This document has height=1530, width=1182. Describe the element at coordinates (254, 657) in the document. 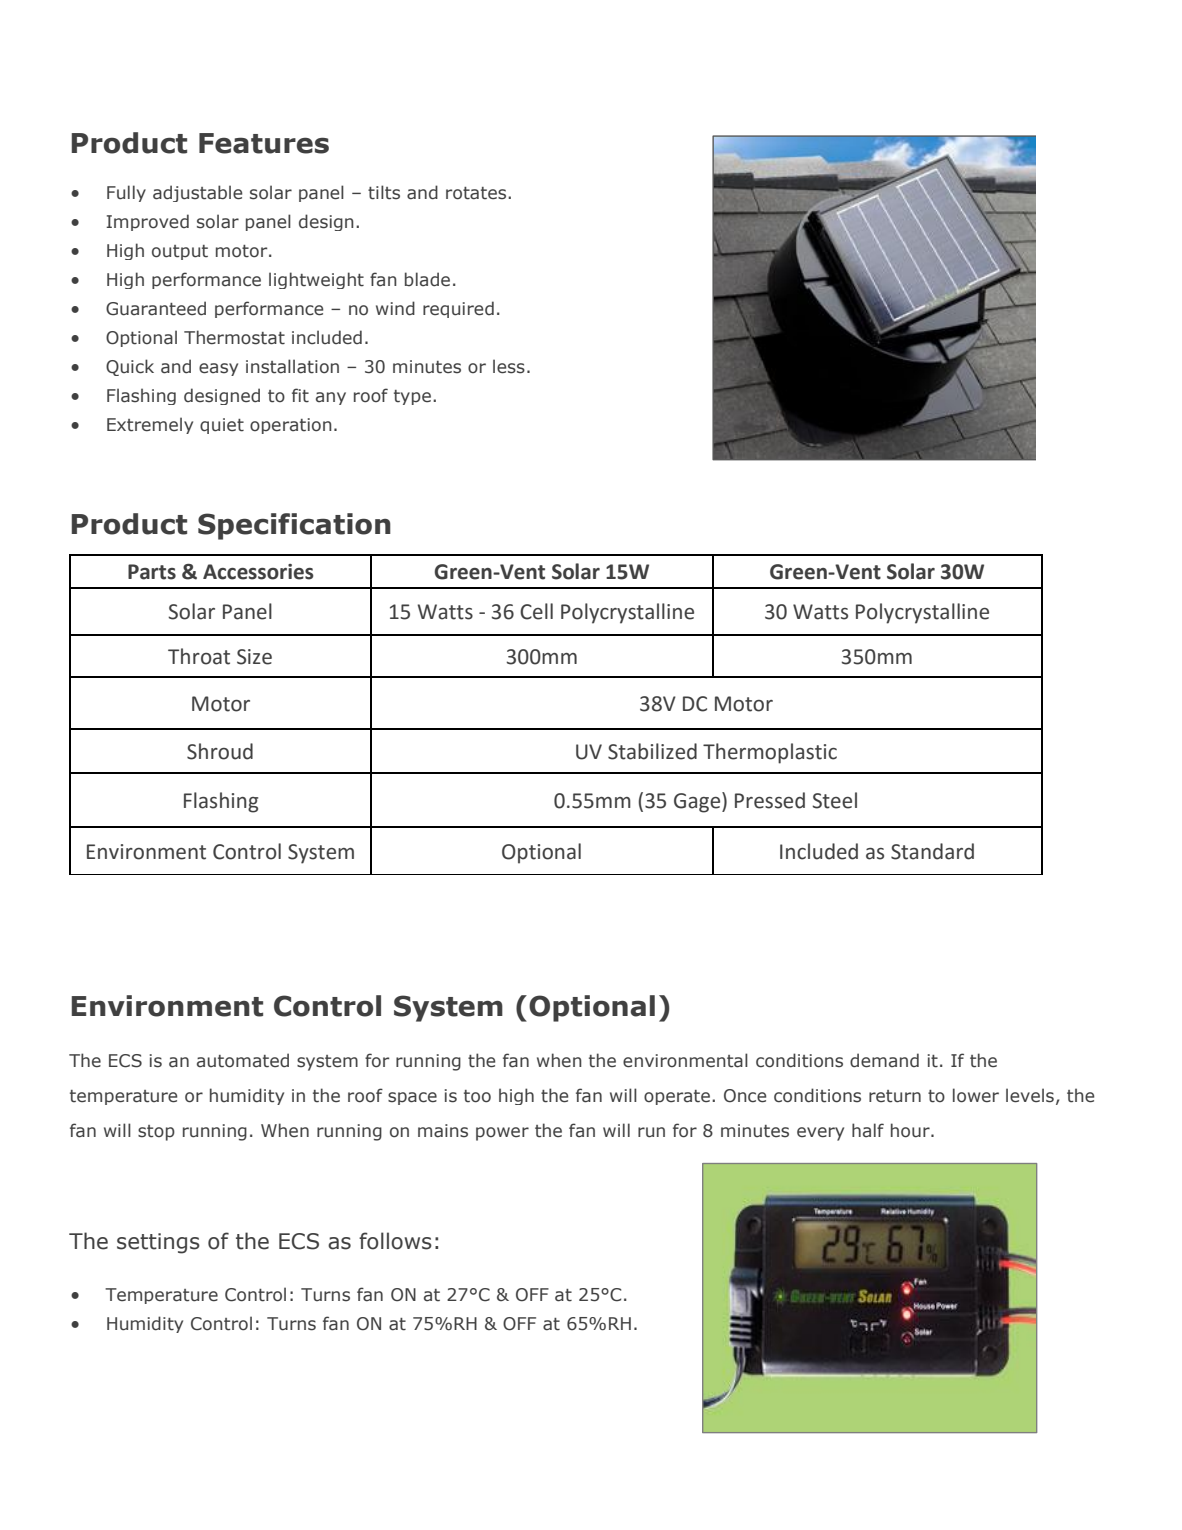

I see `Size` at that location.
